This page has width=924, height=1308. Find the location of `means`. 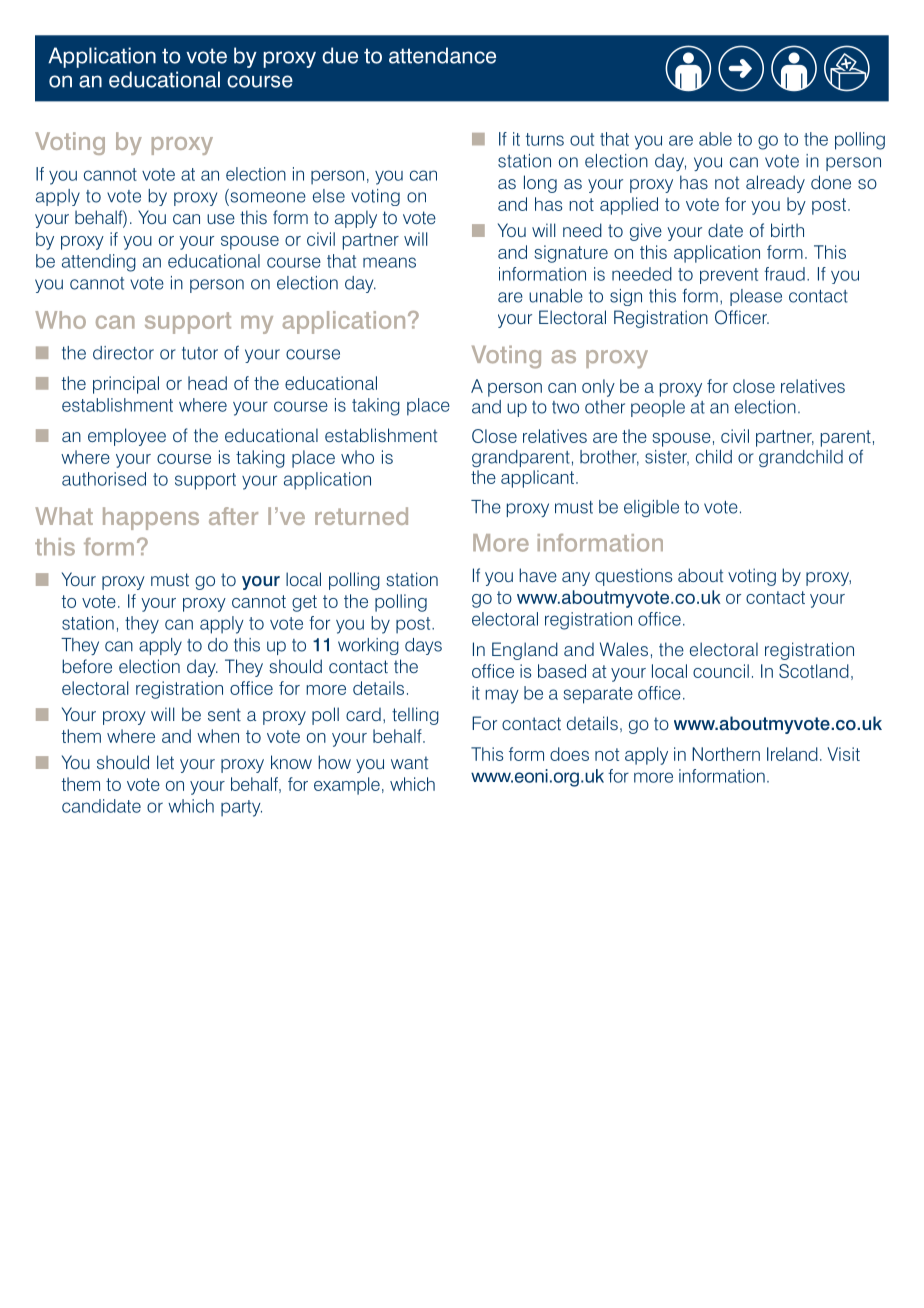

means is located at coordinates (389, 262).
